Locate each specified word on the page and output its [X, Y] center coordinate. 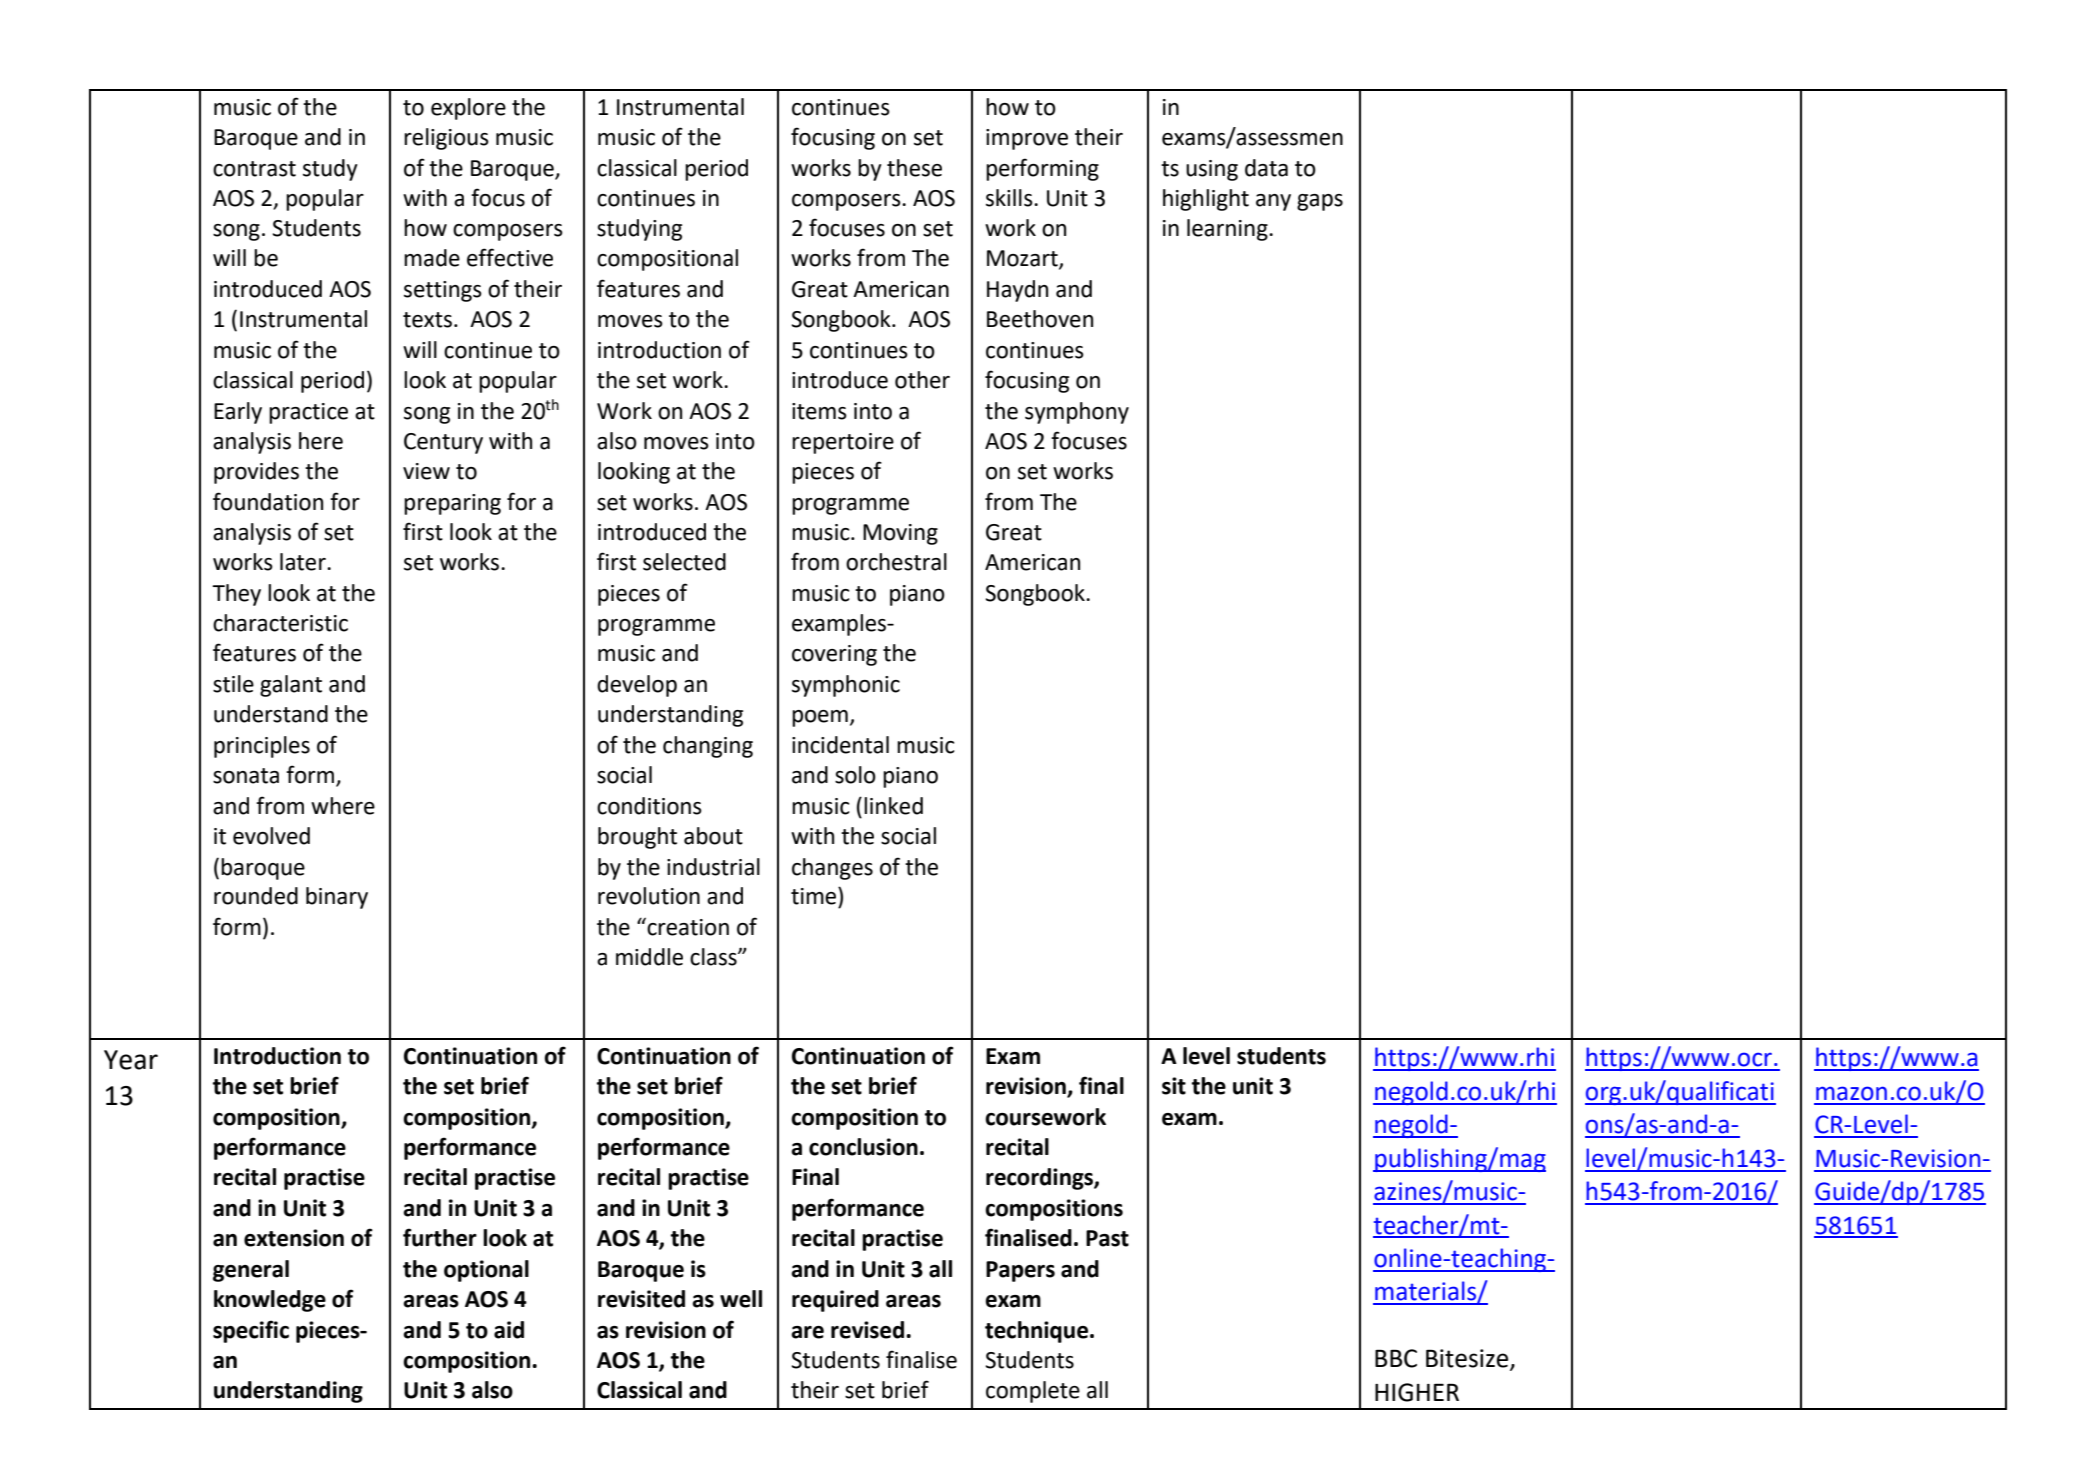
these [914, 168]
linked [893, 806]
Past [1107, 1238]
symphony [1077, 413]
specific [251, 1331]
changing [708, 747]
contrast [254, 169]
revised [867, 1330]
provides [256, 473]
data [1266, 168]
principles [262, 747]
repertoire [843, 443]
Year [131, 1060]
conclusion [863, 1147]
